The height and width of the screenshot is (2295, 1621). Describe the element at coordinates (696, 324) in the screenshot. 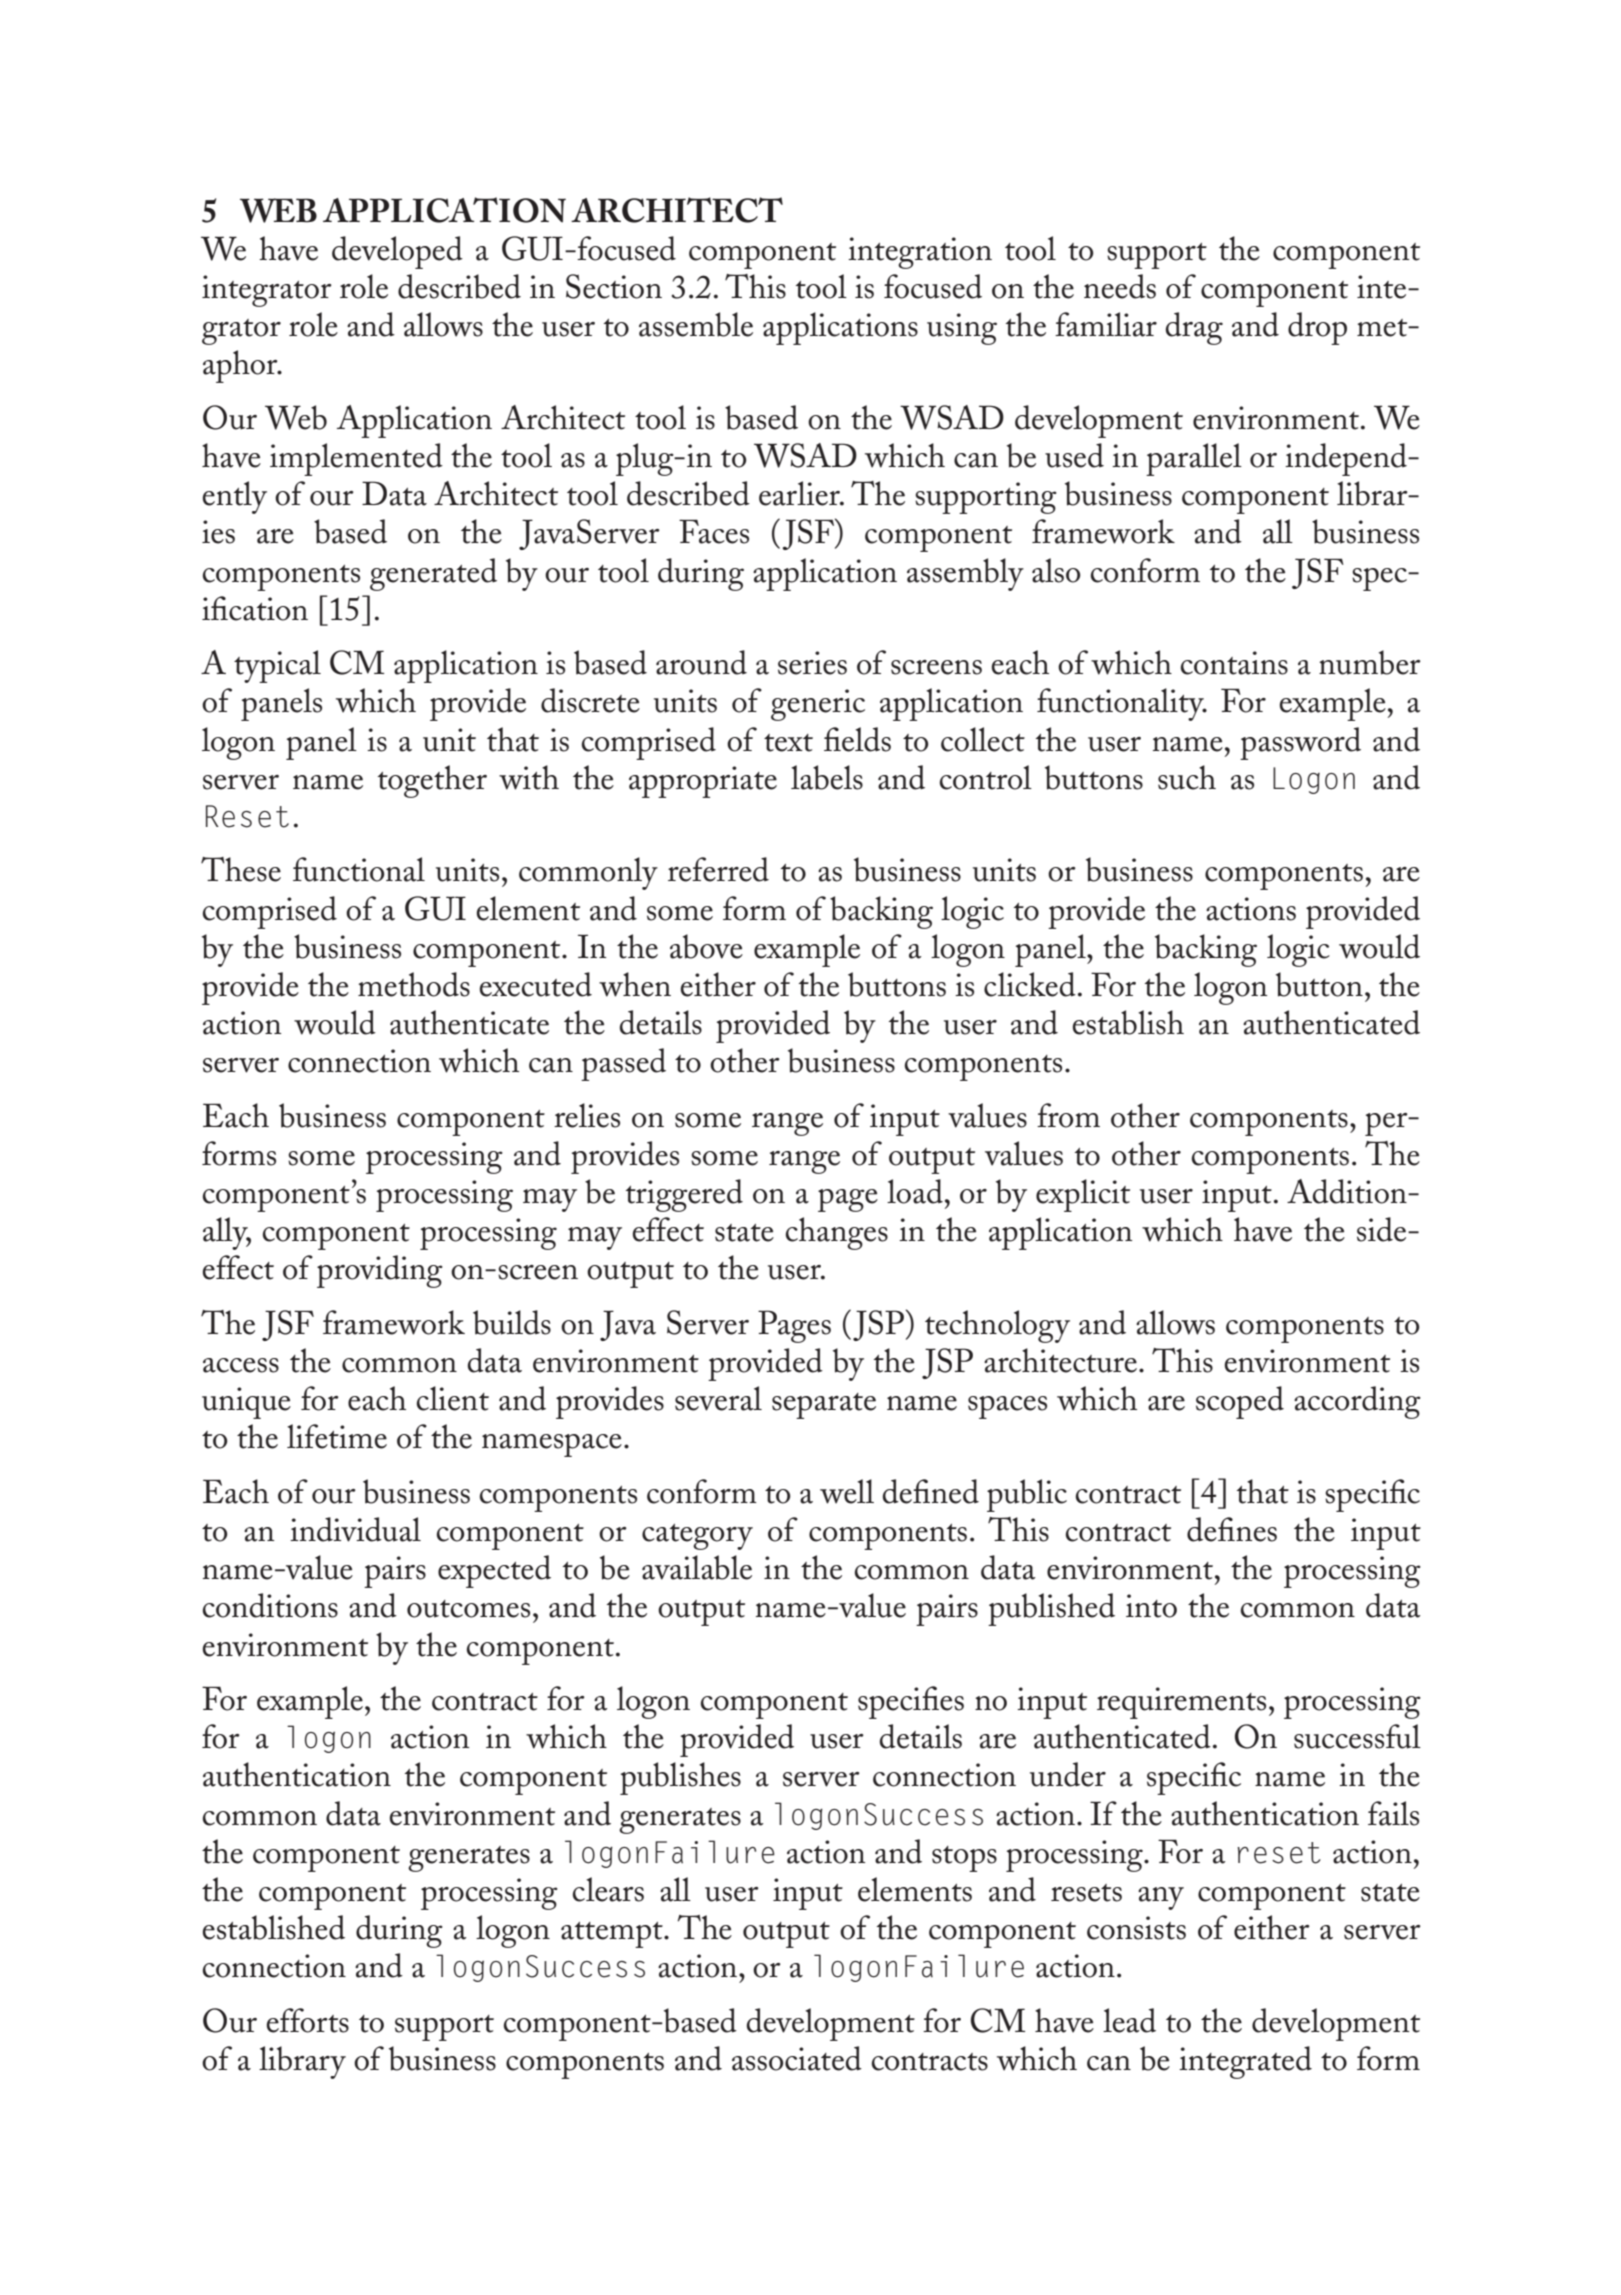

I see `assemble` at that location.
